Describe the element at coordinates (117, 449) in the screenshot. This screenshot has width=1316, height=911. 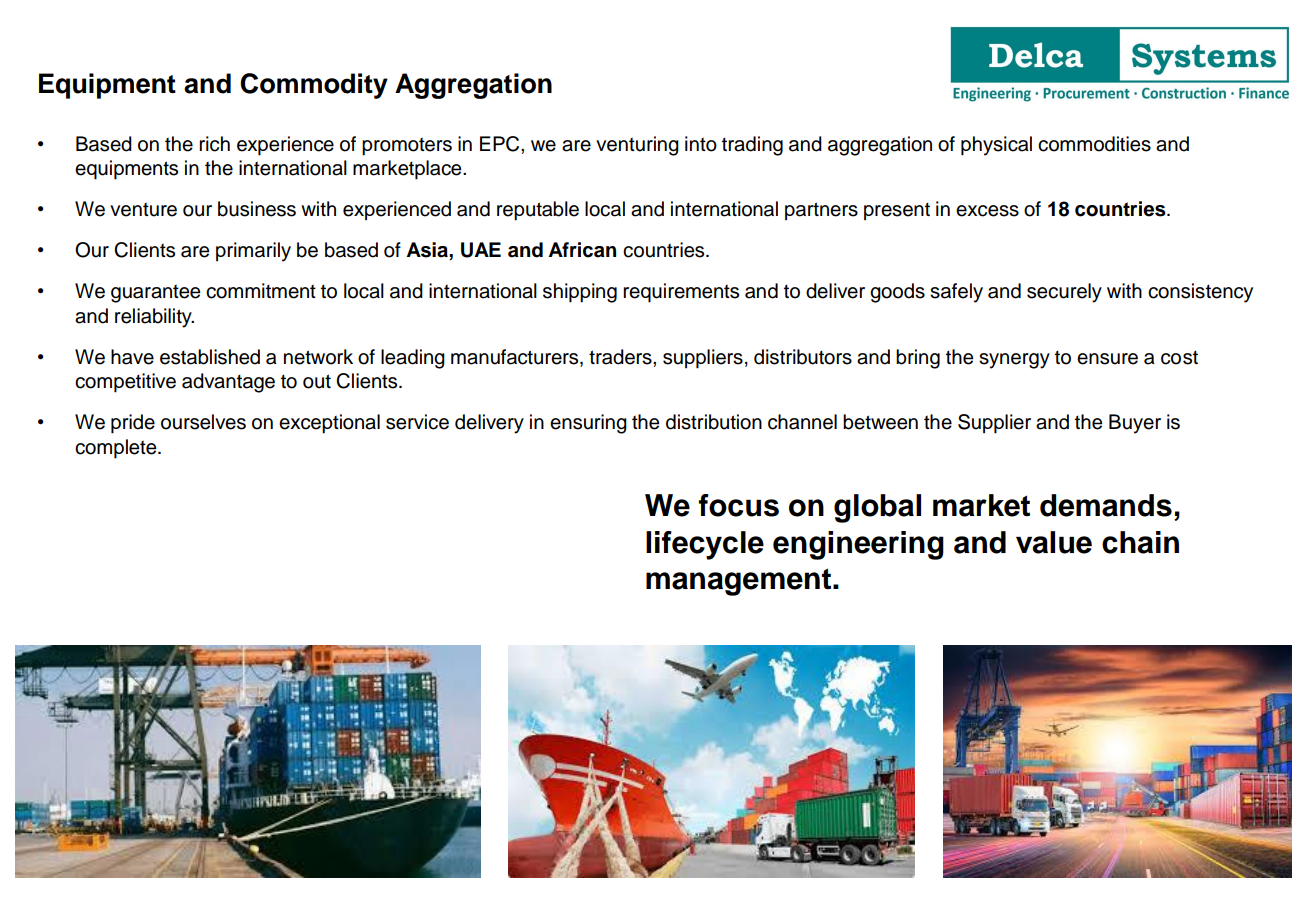
I see `complete` at that location.
